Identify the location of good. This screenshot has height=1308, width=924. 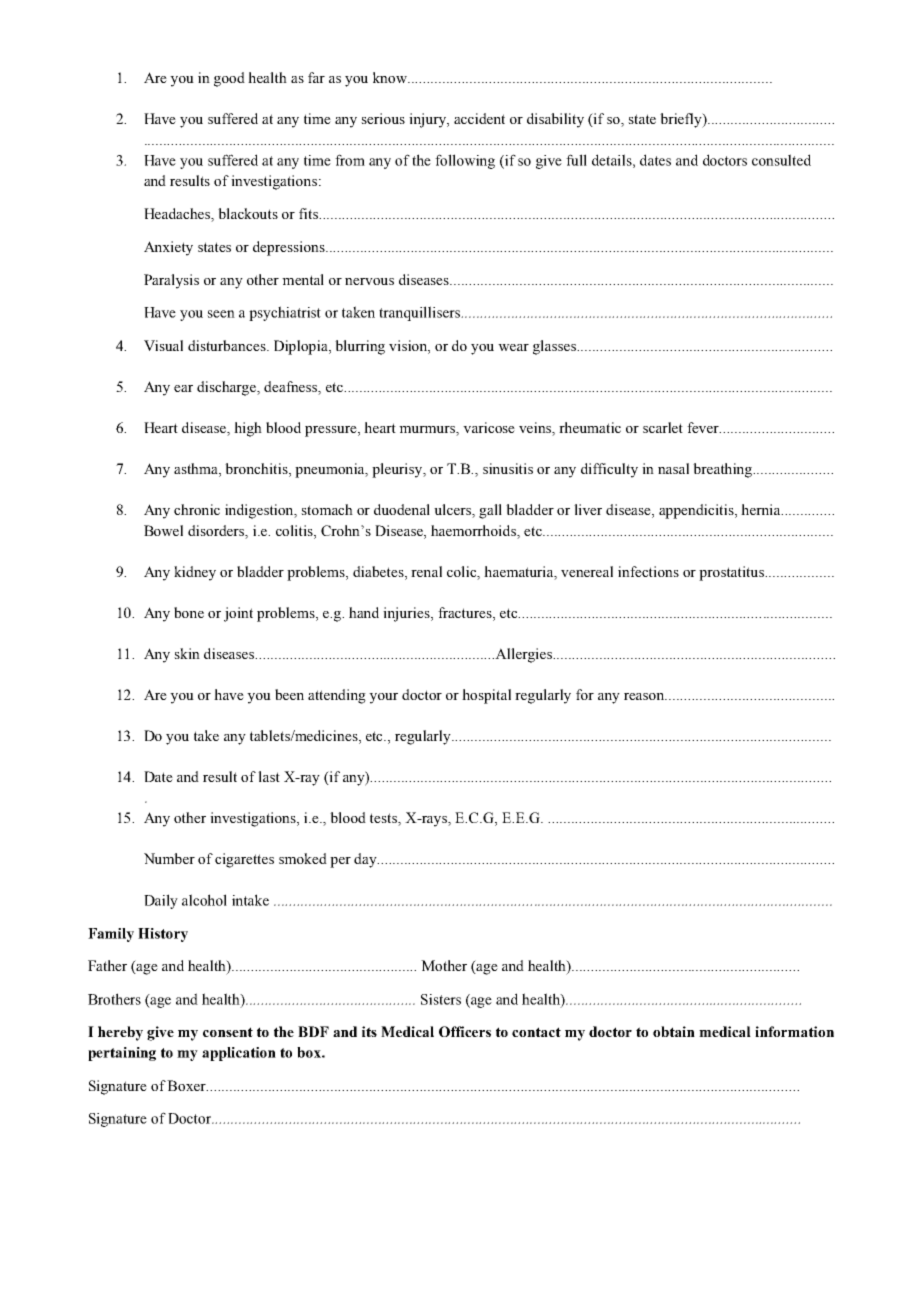
(229, 79).
